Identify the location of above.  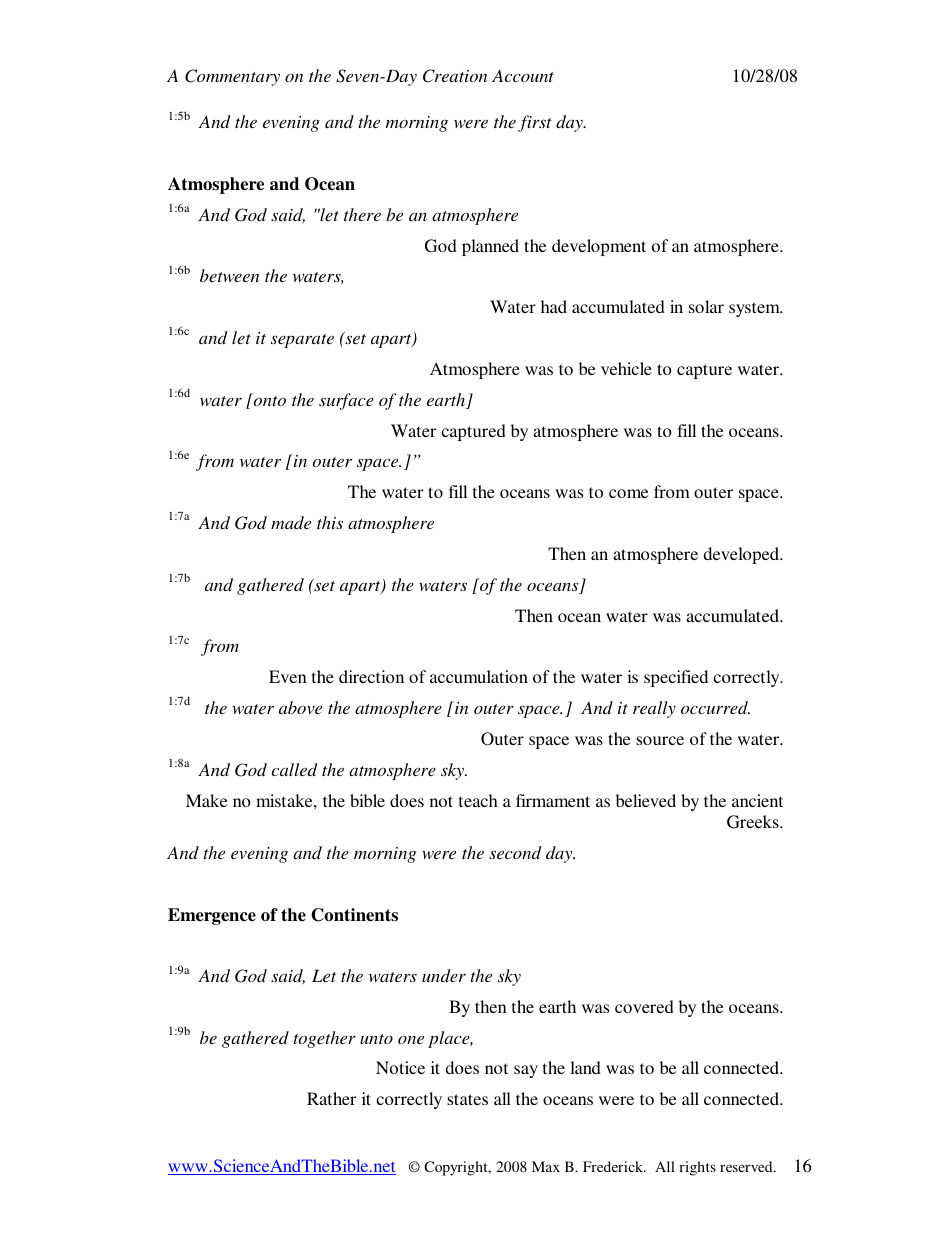
(300, 707).
